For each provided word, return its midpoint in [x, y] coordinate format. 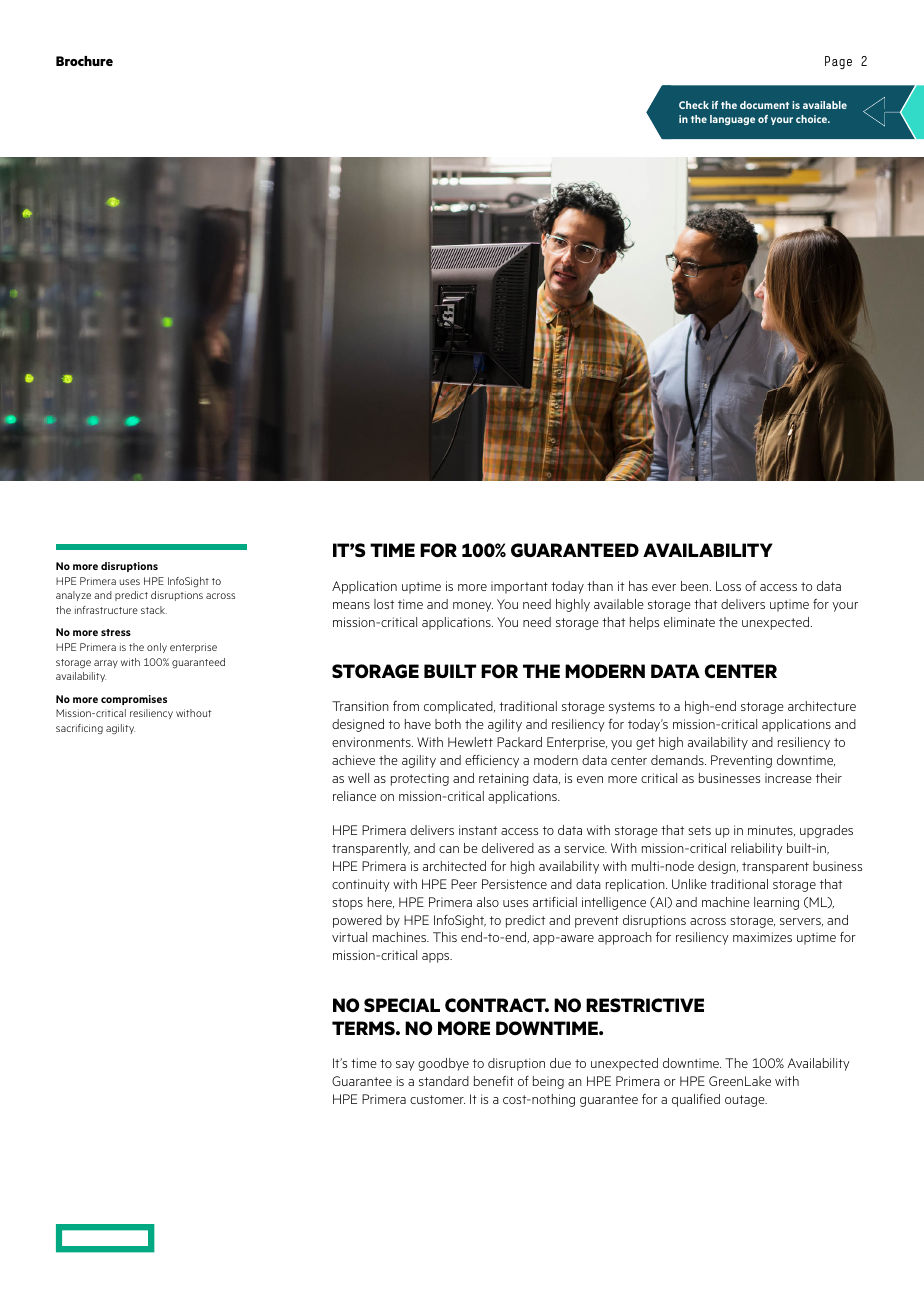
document [764, 105]
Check [694, 105]
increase [788, 778]
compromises [134, 700]
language [732, 120]
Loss [728, 586]
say [405, 1066]
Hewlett [470, 742]
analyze [73, 596]
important [519, 587]
